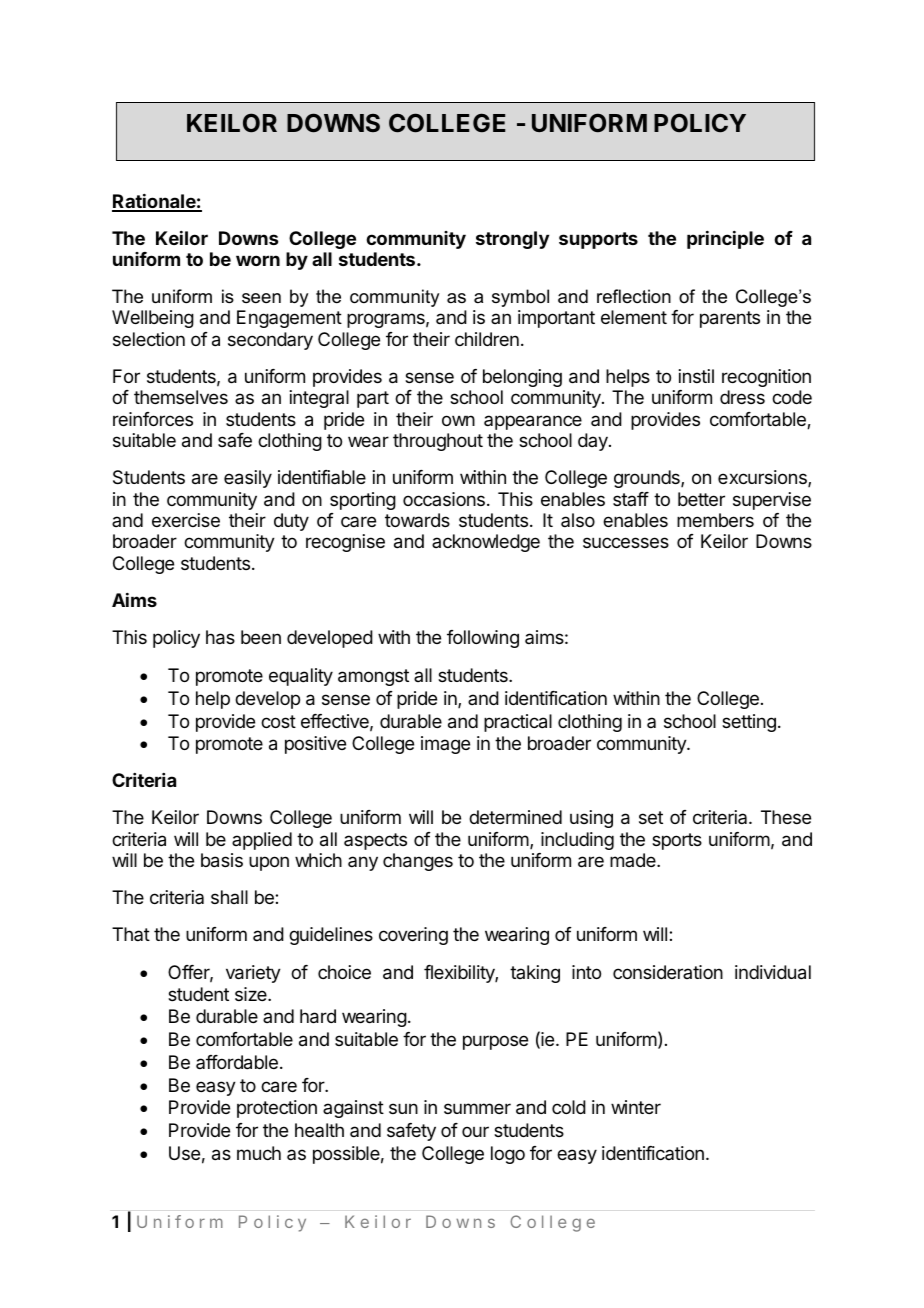 This screenshot has width=924, height=1308. What do you see at coordinates (715, 520) in the screenshot?
I see `members` at bounding box center [715, 520].
